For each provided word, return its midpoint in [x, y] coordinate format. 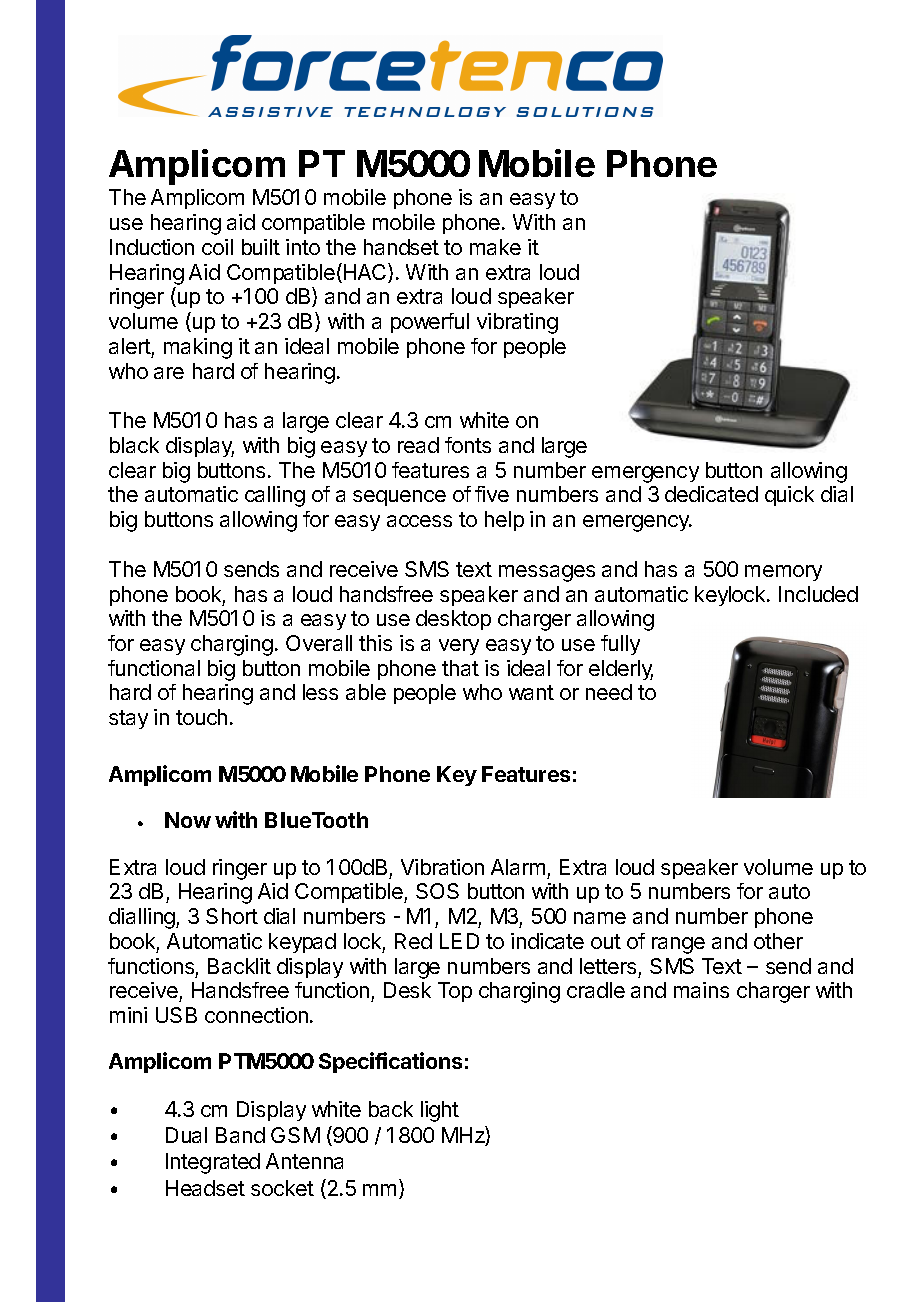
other [778, 941]
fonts [468, 445]
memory [783, 573]
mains [701, 990]
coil [217, 247]
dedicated [711, 494]
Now [188, 820]
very [459, 647]
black [134, 445]
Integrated [213, 1163]
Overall [319, 643]
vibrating [517, 323]
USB [176, 1015]
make [495, 247]
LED [459, 941]
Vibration [442, 867]
